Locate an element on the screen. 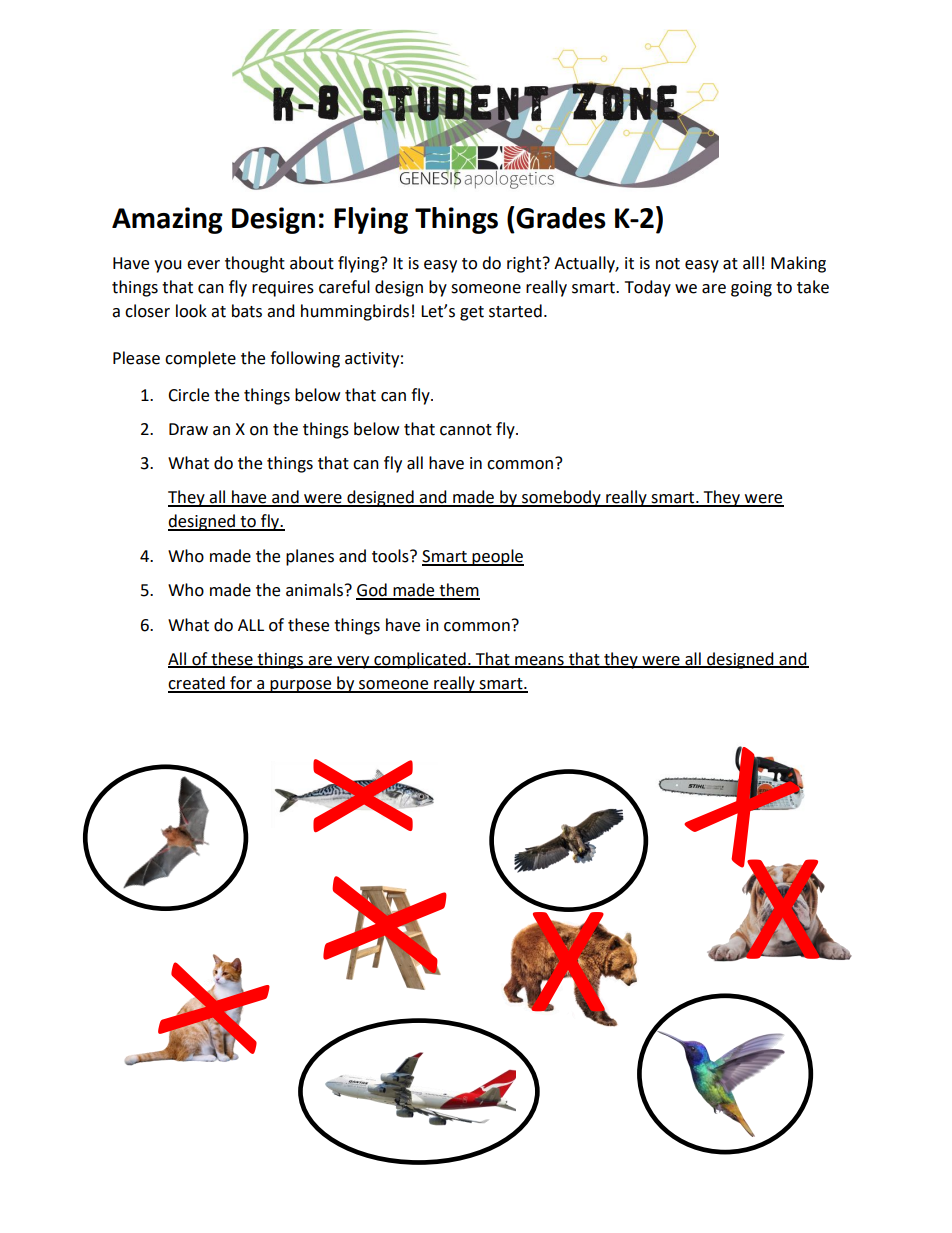 This screenshot has width=952, height=1233. going is located at coordinates (751, 289).
